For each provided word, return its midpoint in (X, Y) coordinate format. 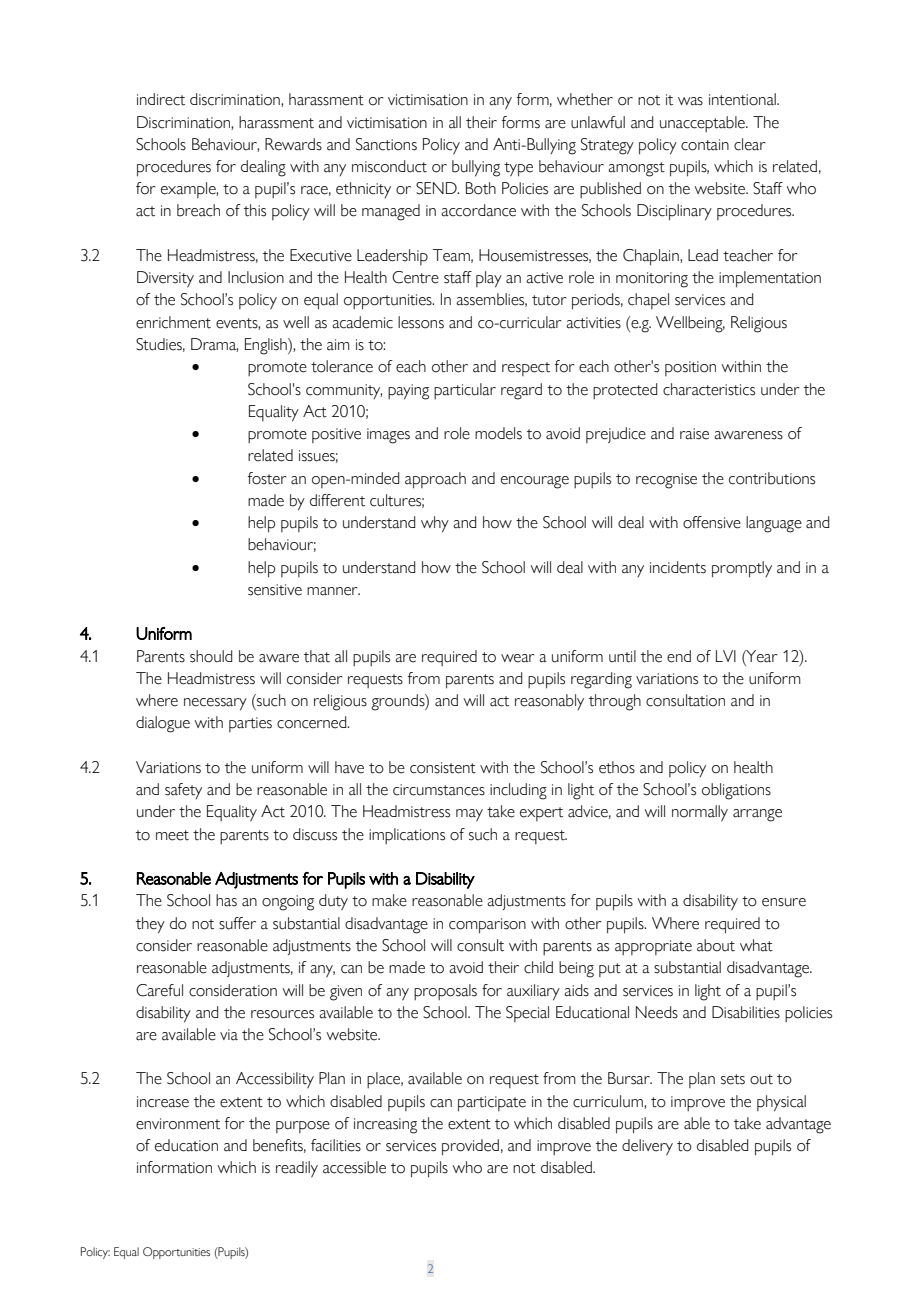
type (518, 169)
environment (178, 1124)
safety (183, 791)
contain (705, 145)
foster (267, 478)
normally (700, 813)
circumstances (439, 790)
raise (694, 434)
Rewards (293, 144)
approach (435, 480)
